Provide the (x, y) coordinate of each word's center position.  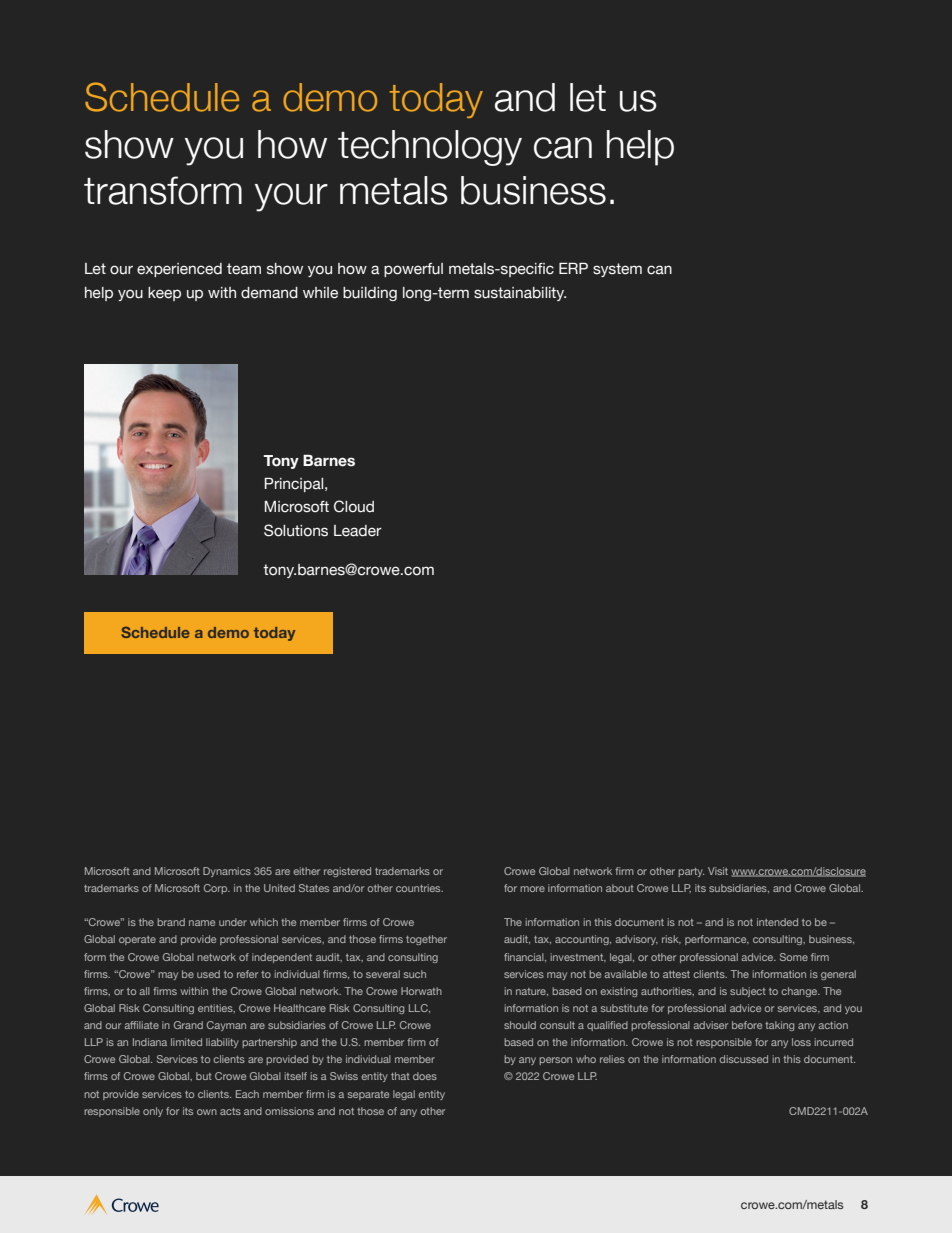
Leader (358, 531)
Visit (718, 871)
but (204, 1076)
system (617, 270)
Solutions (296, 530)
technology (430, 148)
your (291, 197)
